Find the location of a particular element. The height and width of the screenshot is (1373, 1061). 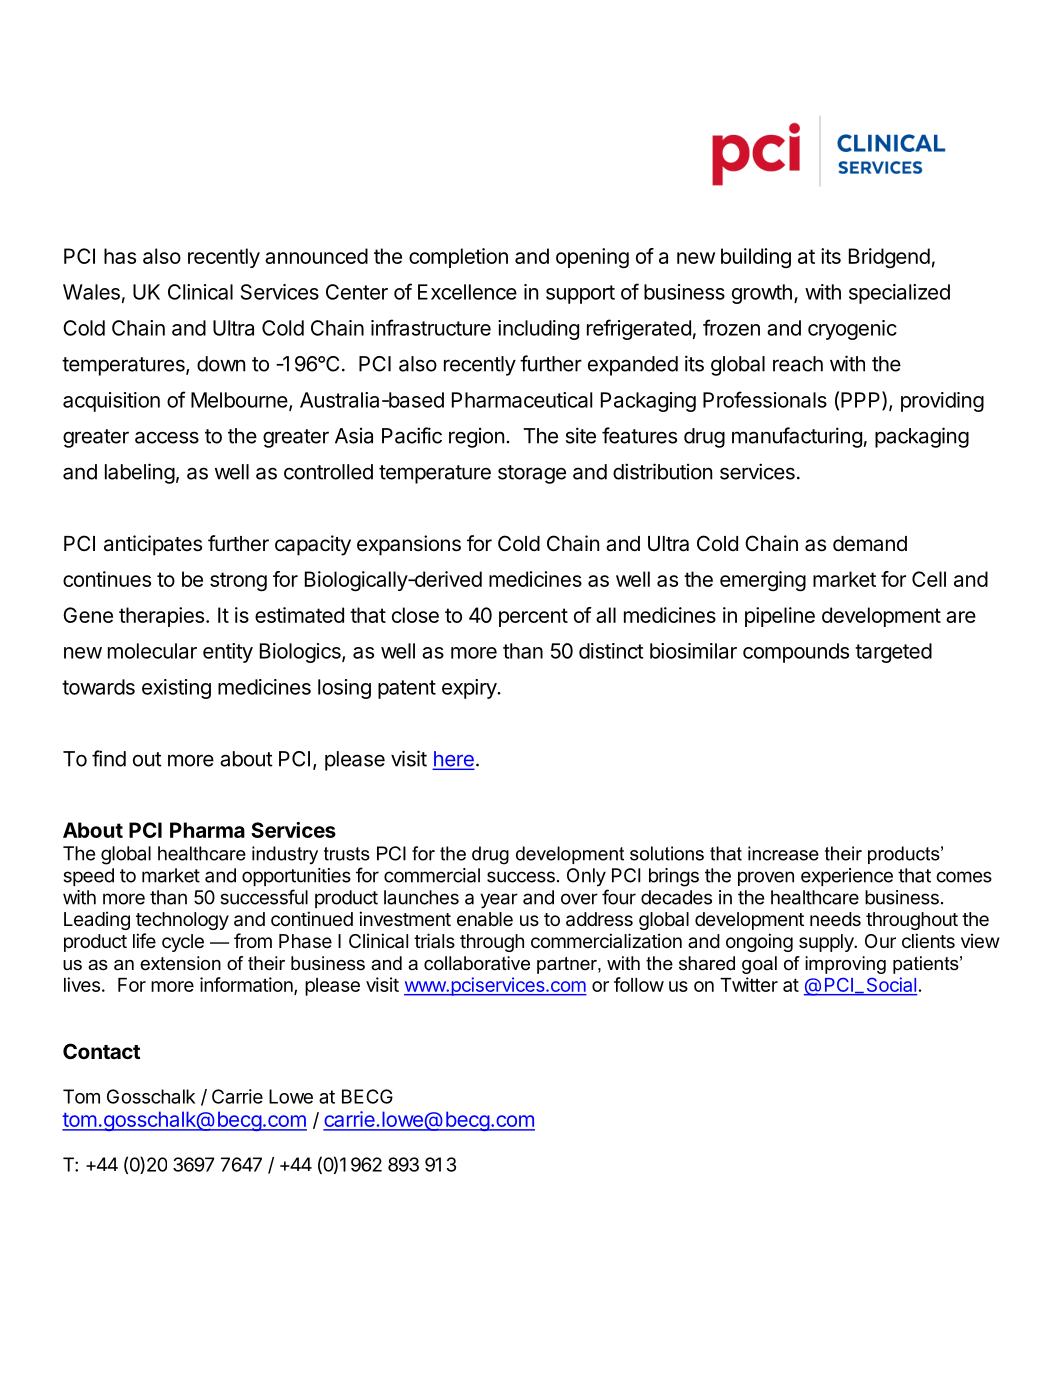

demand is located at coordinates (870, 544).
